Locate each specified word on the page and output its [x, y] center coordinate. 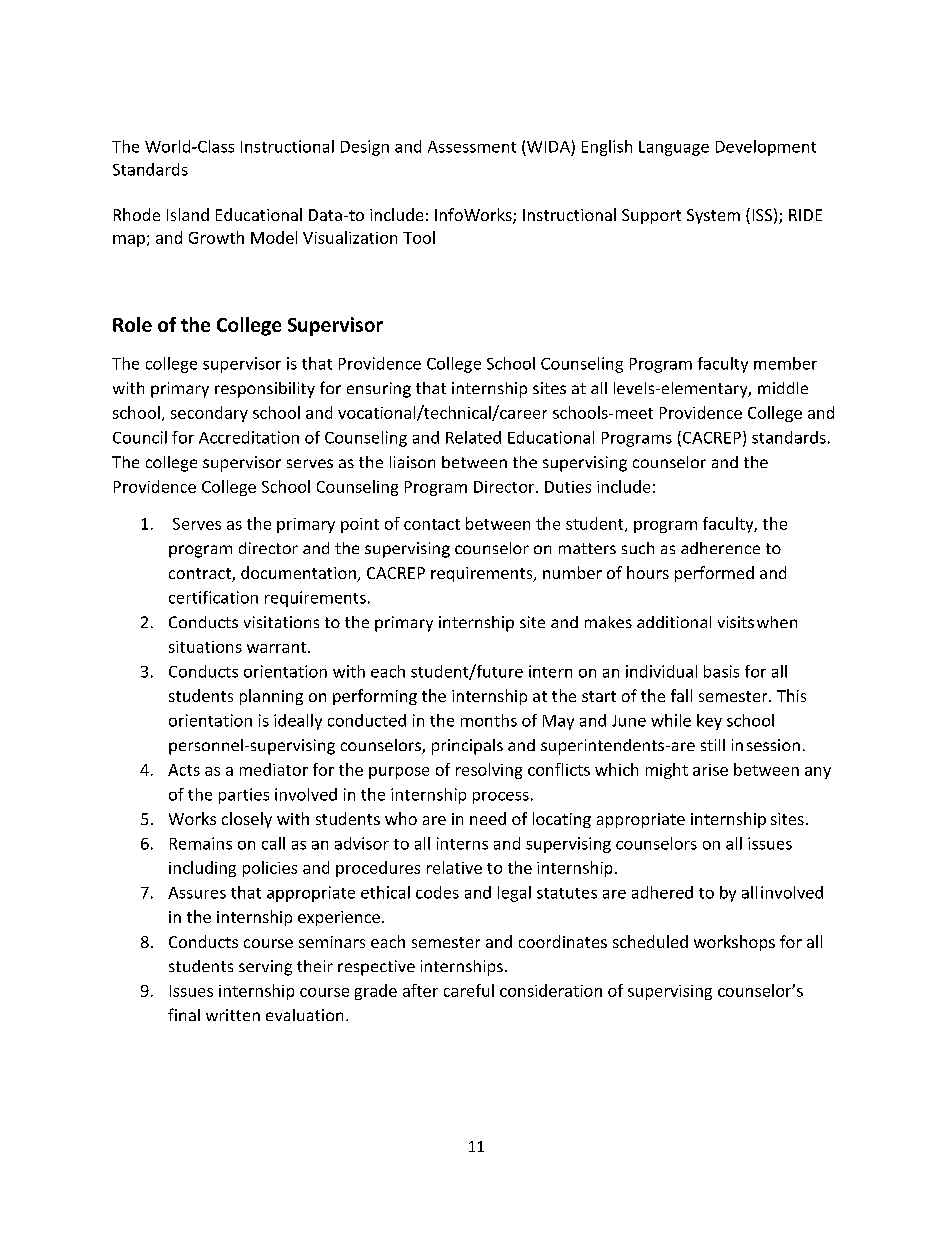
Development [766, 148]
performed [714, 574]
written [233, 1015]
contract [201, 575]
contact [432, 524]
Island [188, 214]
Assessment [472, 147]
